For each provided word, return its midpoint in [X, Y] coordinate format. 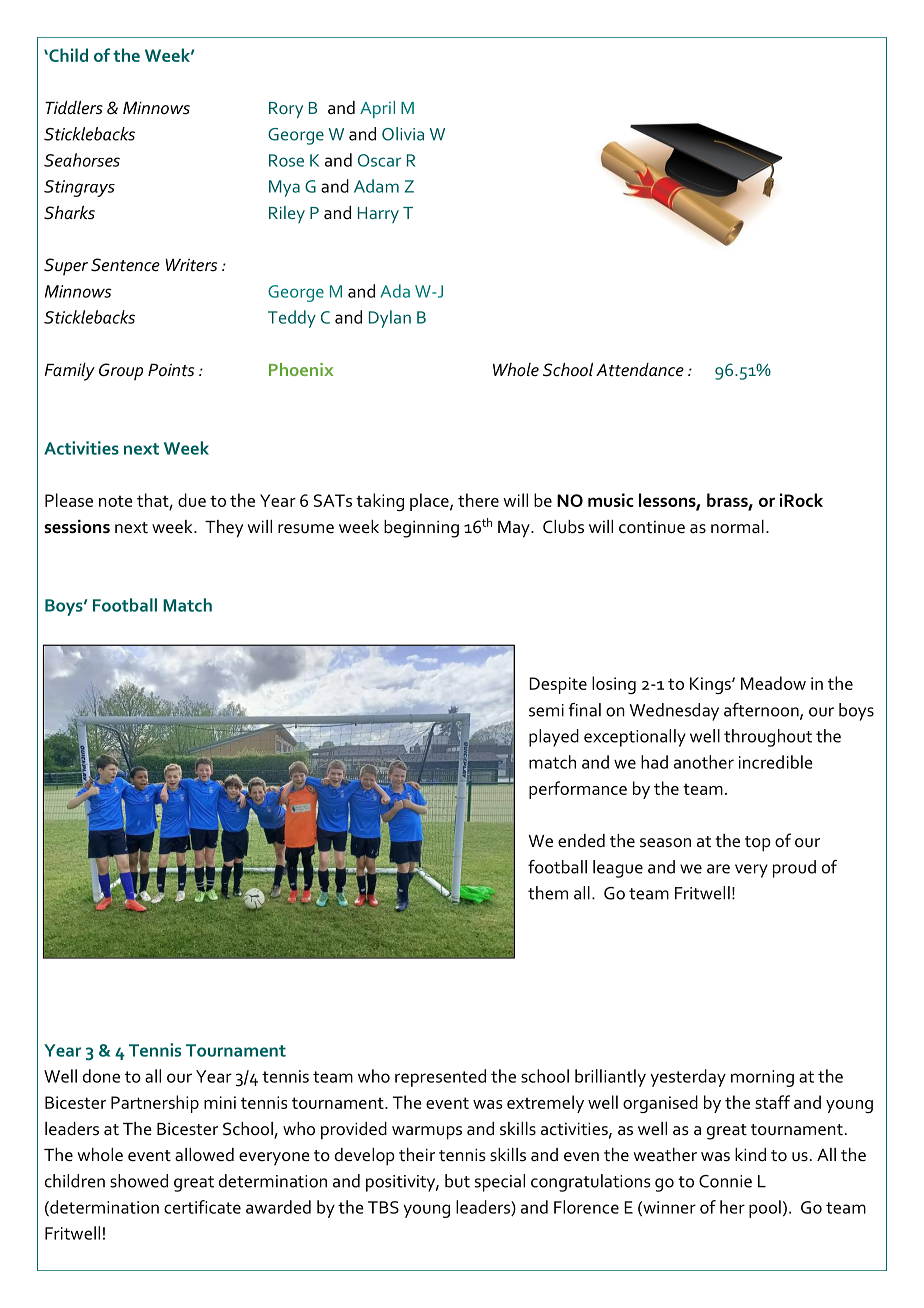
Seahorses [82, 160]
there [478, 500]
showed [139, 1181]
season [665, 843]
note [116, 501]
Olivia [403, 134]
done [101, 1076]
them [548, 893]
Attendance [640, 370]
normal [737, 527]
